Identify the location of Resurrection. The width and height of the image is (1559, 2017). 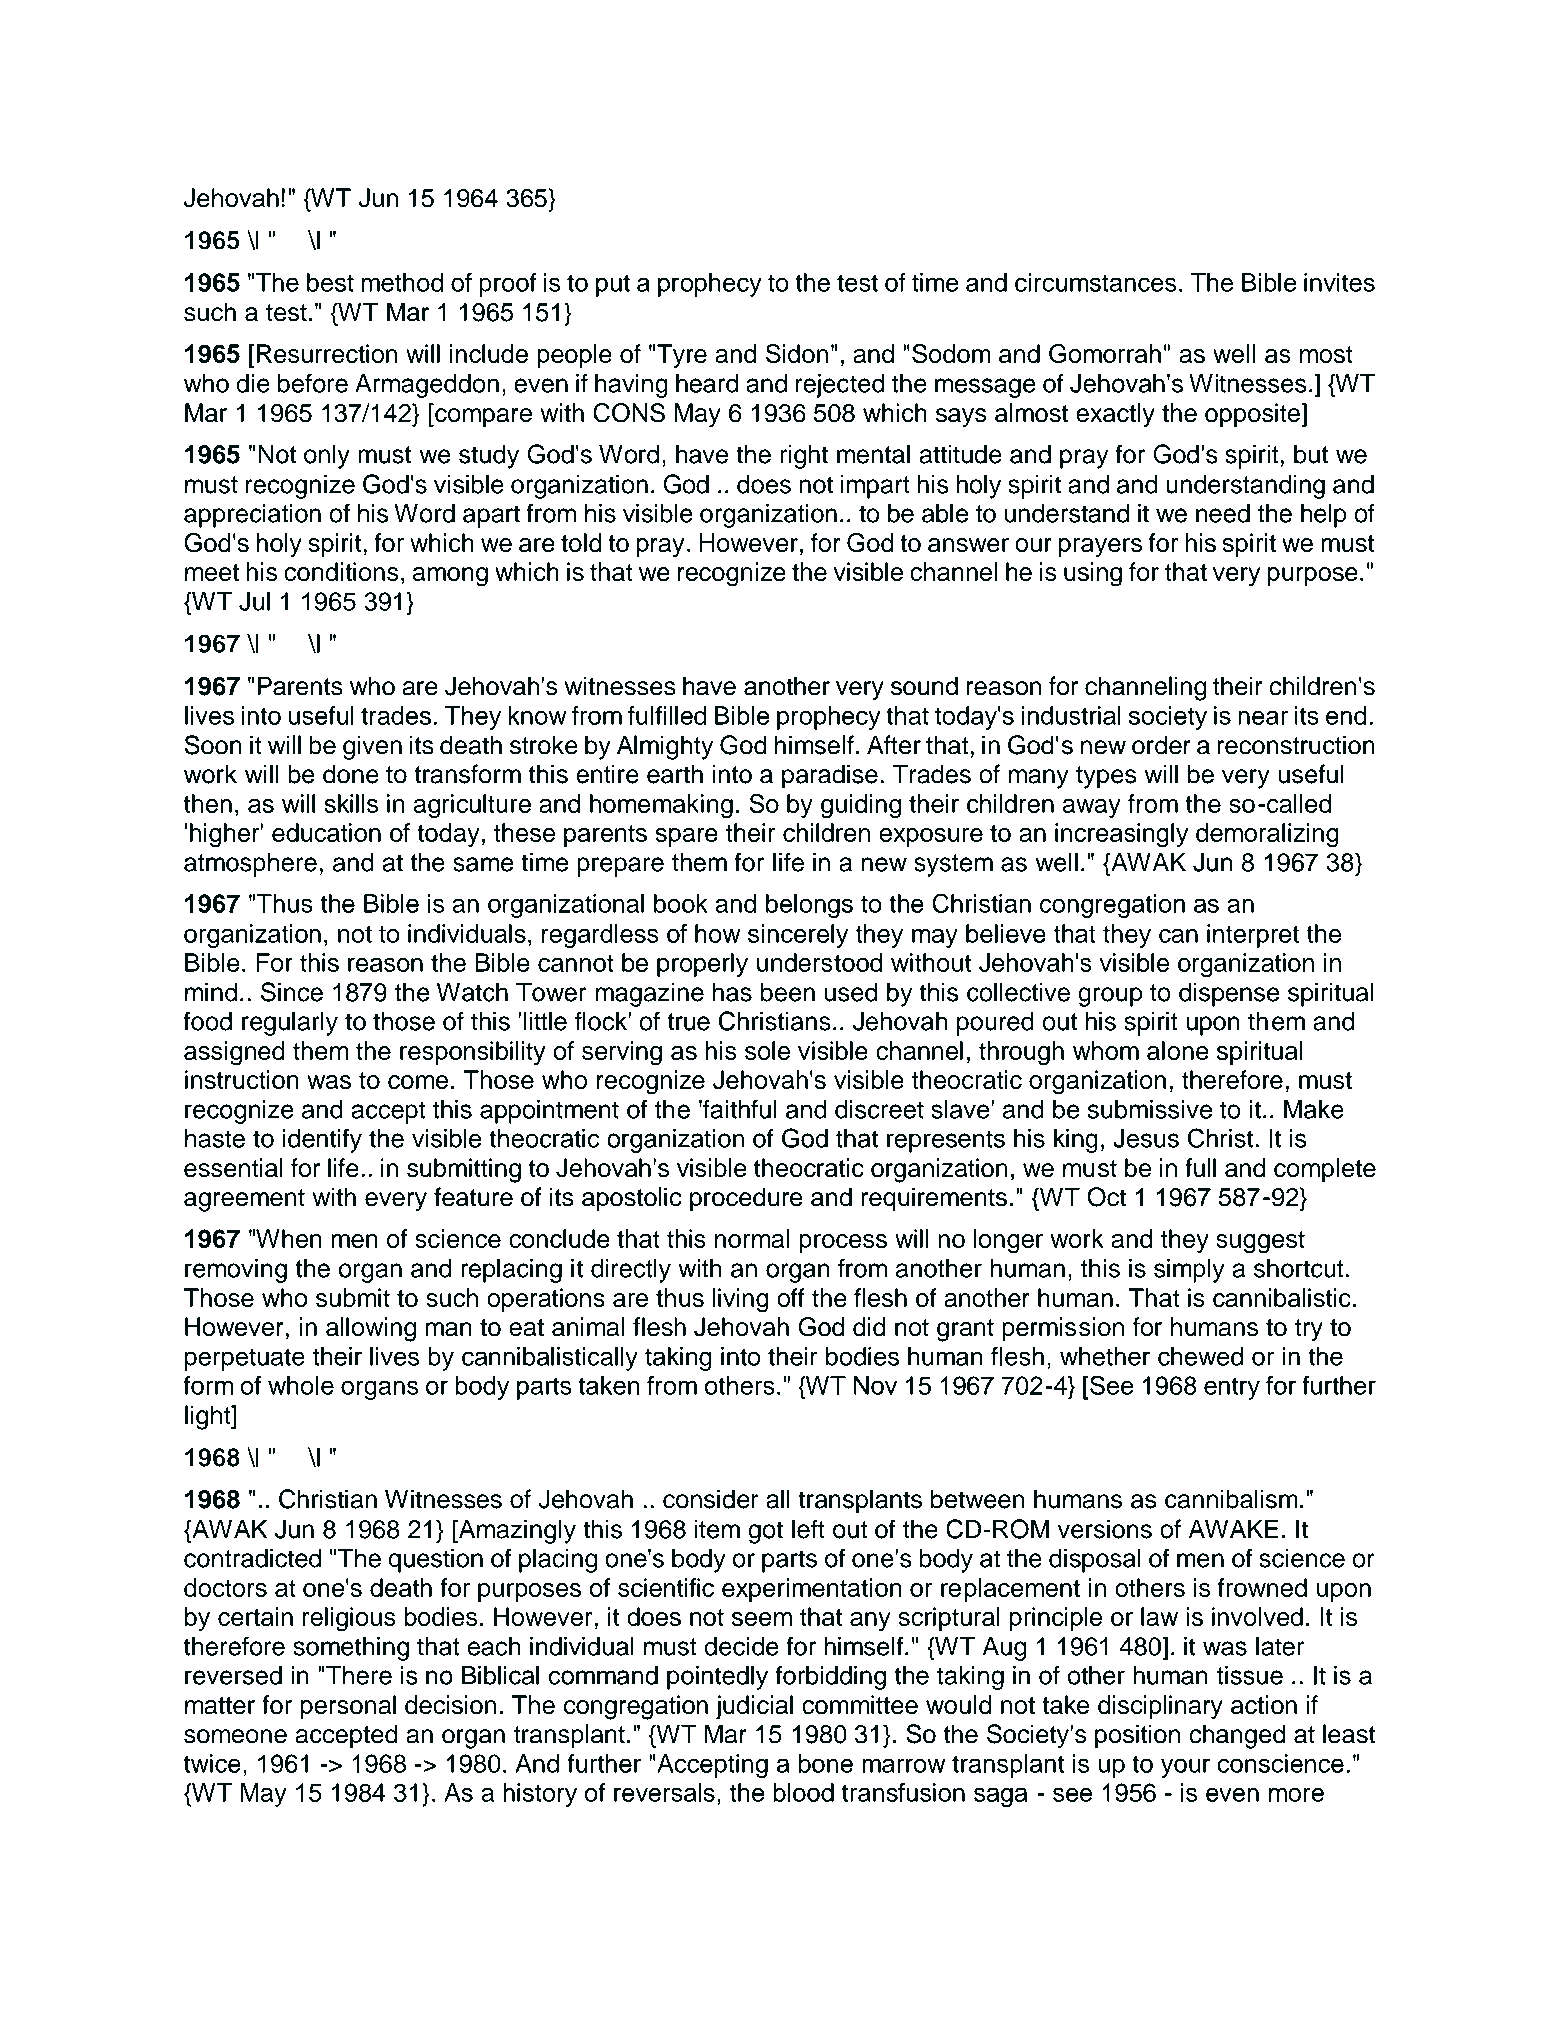
(327, 353).
